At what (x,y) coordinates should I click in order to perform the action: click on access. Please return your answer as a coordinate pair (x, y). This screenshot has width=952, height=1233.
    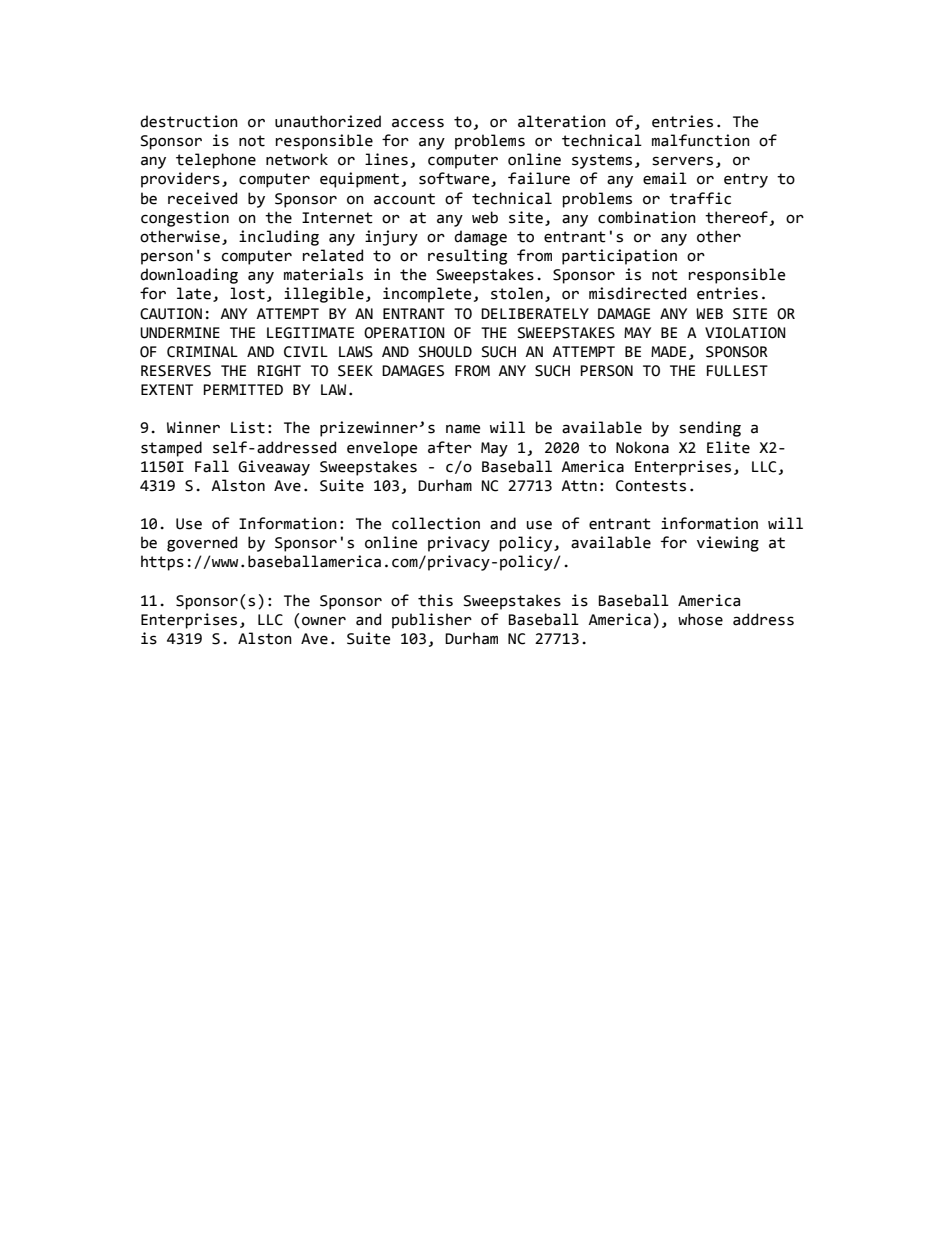
    Looking at the image, I should click on (418, 123).
